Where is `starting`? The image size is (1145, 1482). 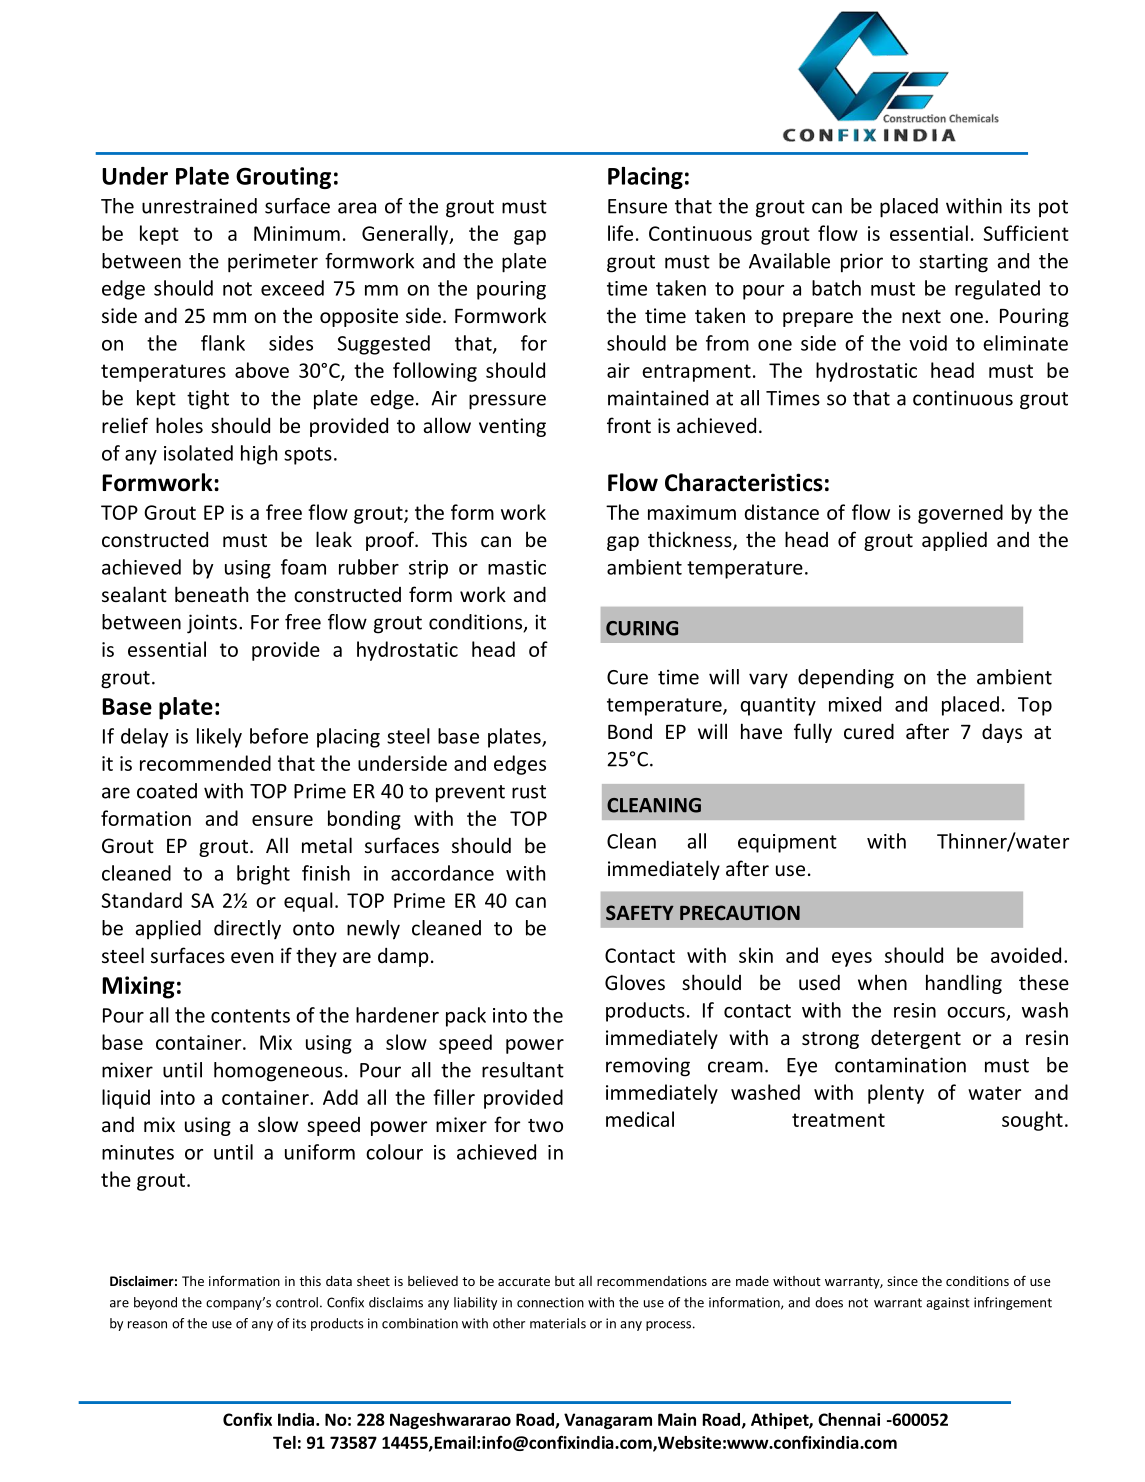 starting is located at coordinates (953, 263).
